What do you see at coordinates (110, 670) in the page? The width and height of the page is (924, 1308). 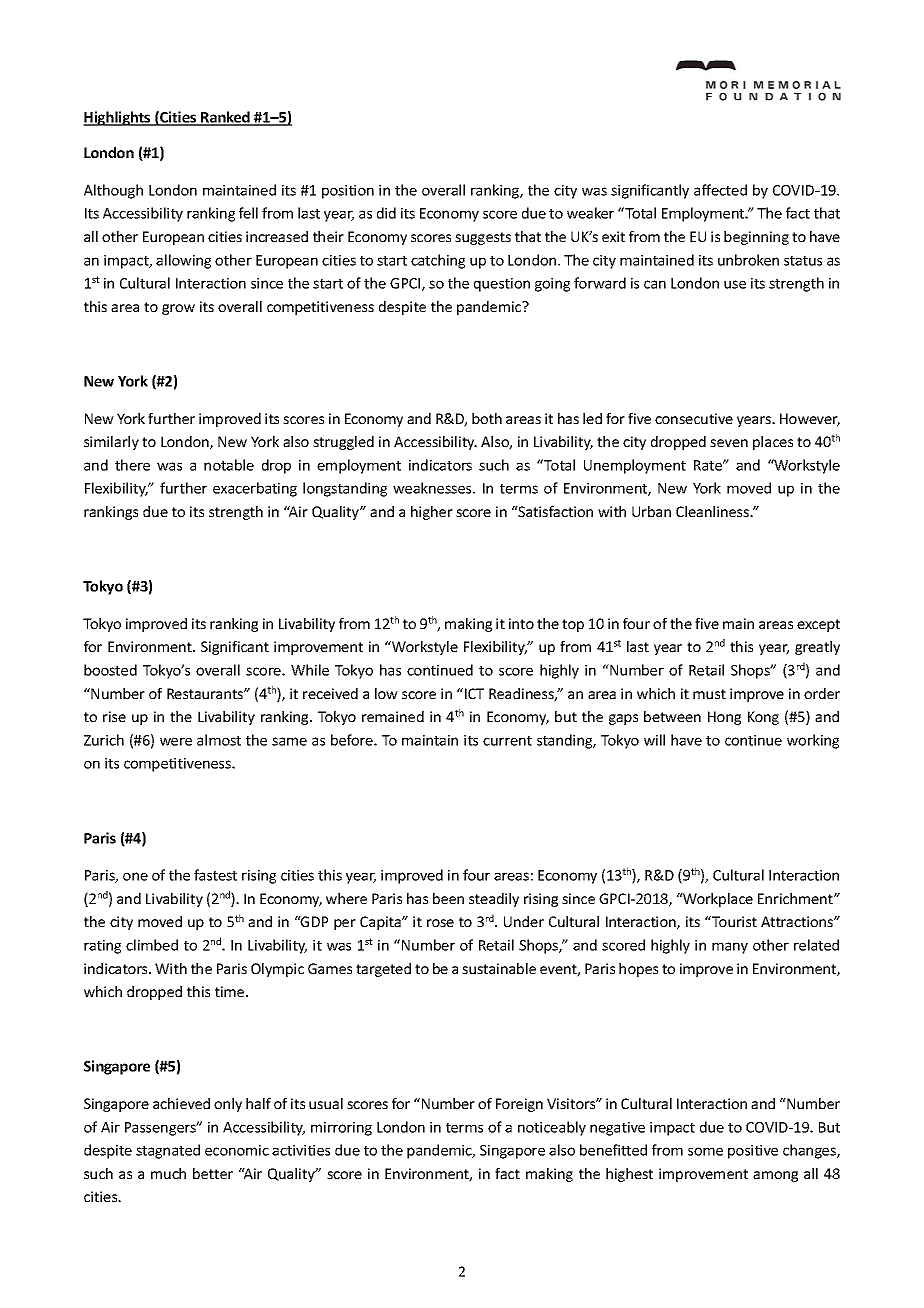 I see `boosted` at bounding box center [110, 670].
